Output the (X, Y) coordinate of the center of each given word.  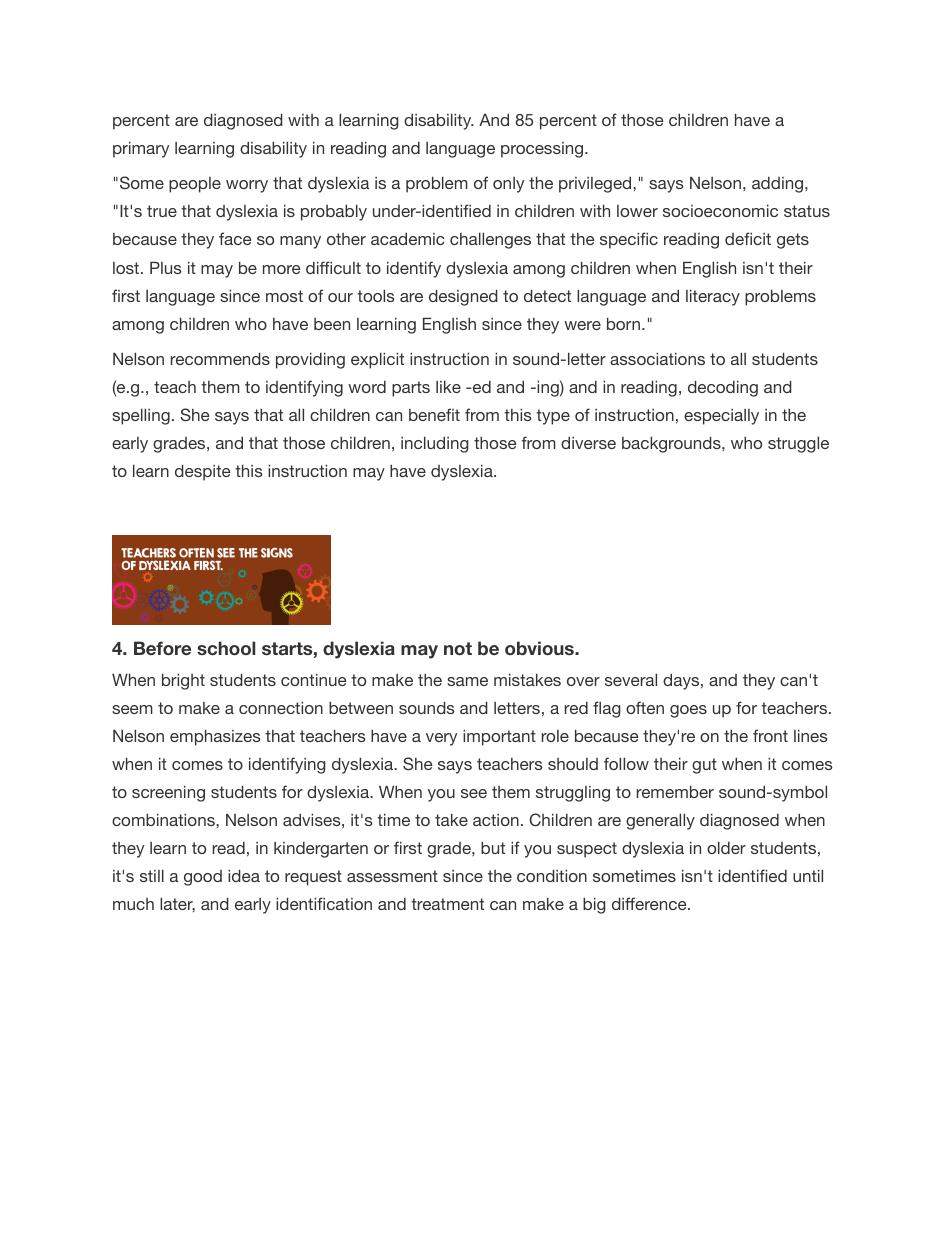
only (508, 185)
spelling (141, 417)
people (195, 185)
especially (721, 417)
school (226, 648)
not (458, 648)
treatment (447, 904)
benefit (434, 414)
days (682, 682)
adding (779, 185)
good (203, 878)
